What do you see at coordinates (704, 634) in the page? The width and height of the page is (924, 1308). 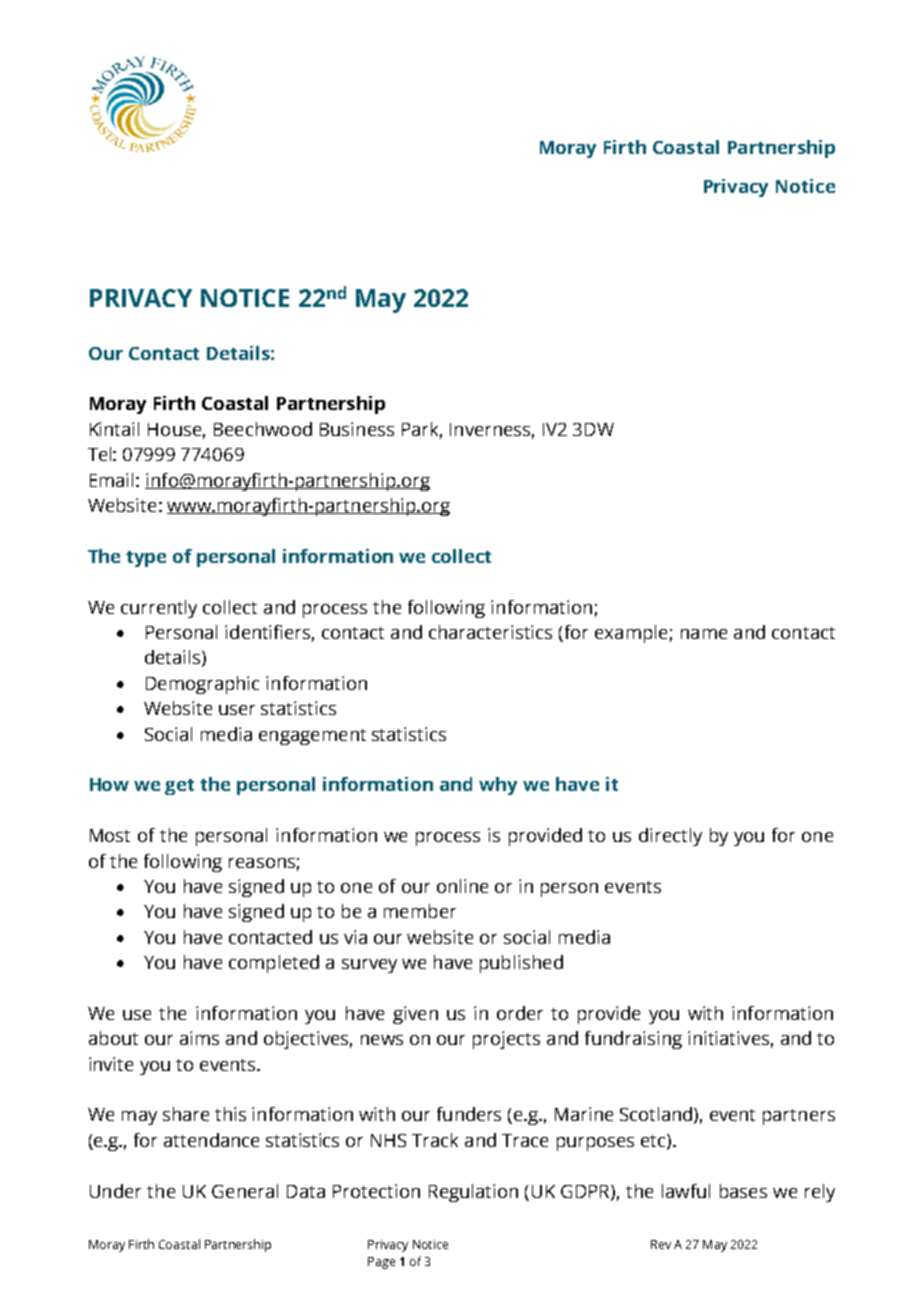 I see `name` at bounding box center [704, 634].
